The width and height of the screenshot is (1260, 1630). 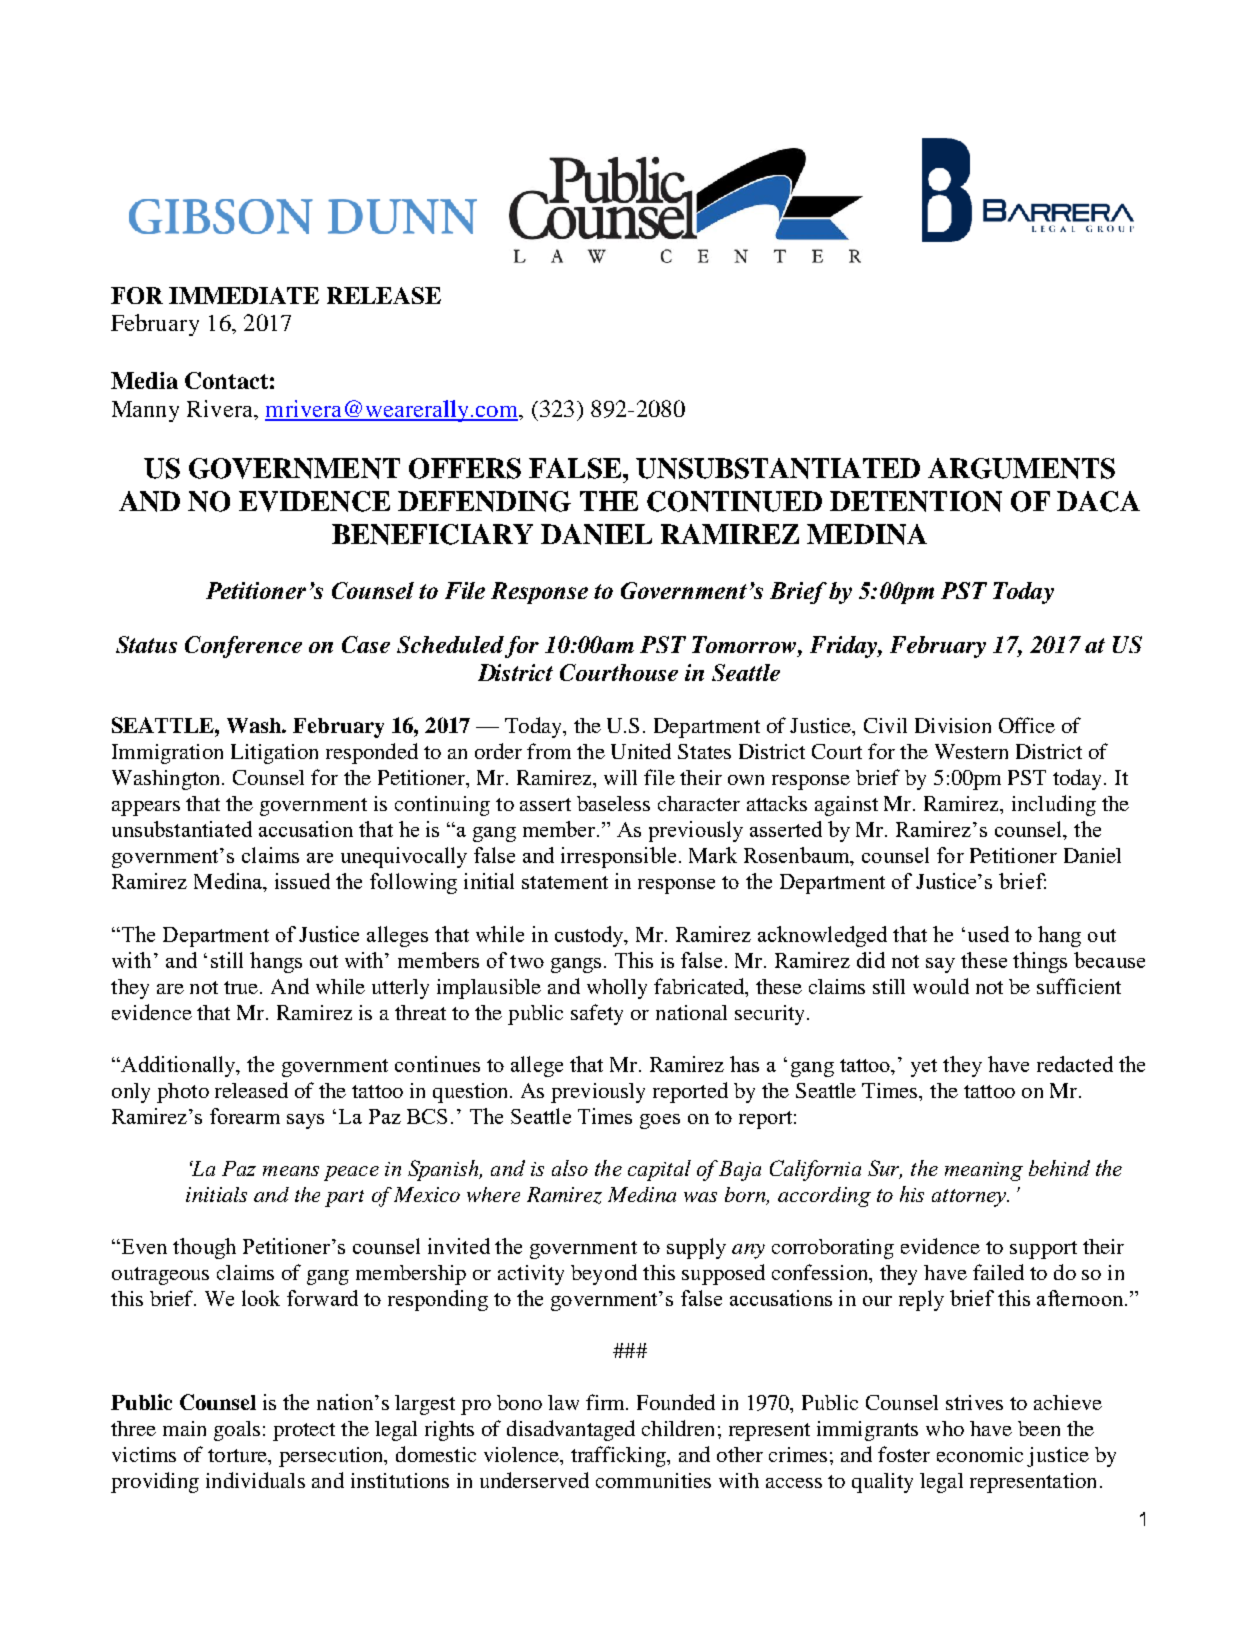 What do you see at coordinates (620, 777) in the screenshot?
I see `will` at bounding box center [620, 777].
